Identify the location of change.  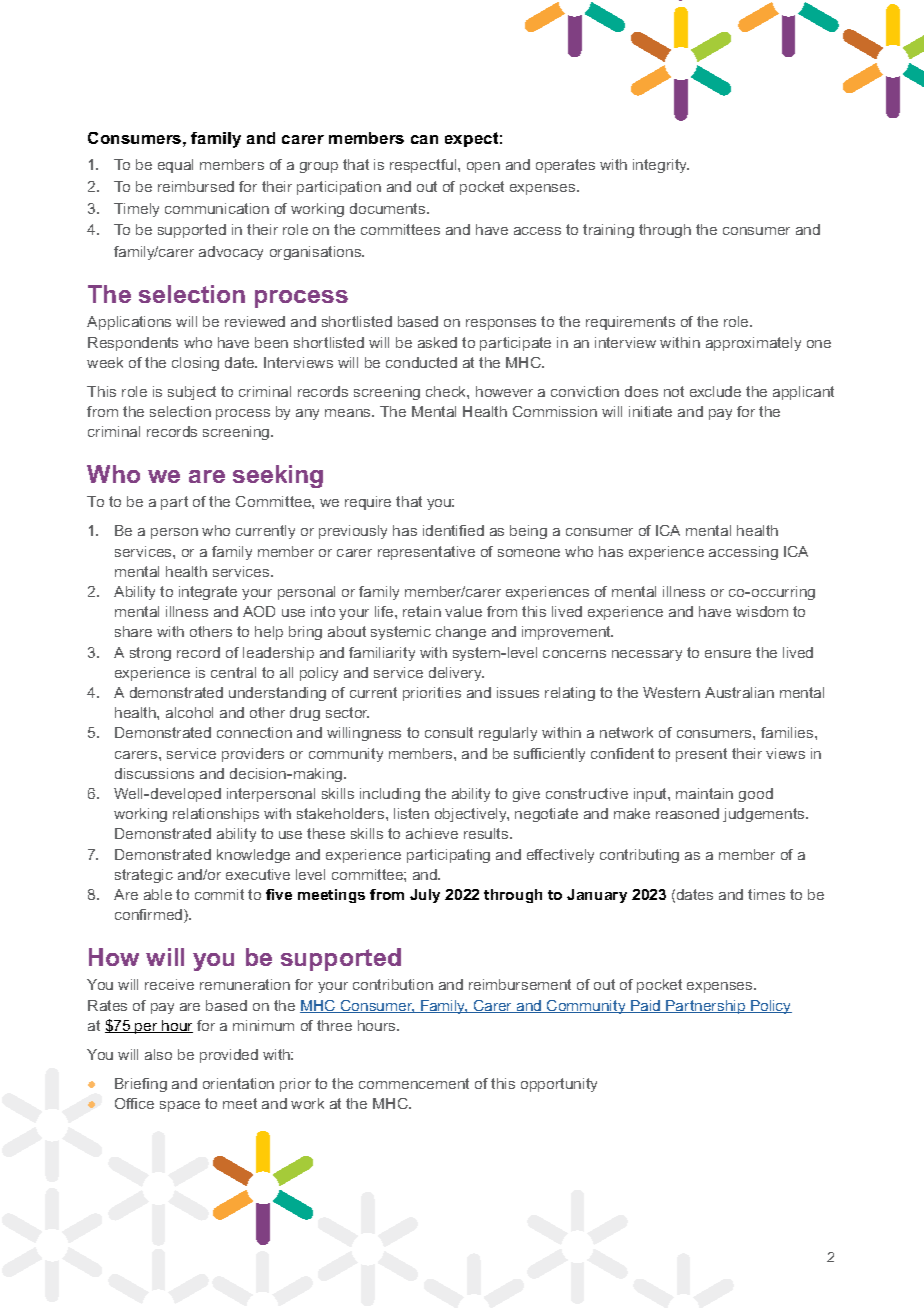
(461, 633).
